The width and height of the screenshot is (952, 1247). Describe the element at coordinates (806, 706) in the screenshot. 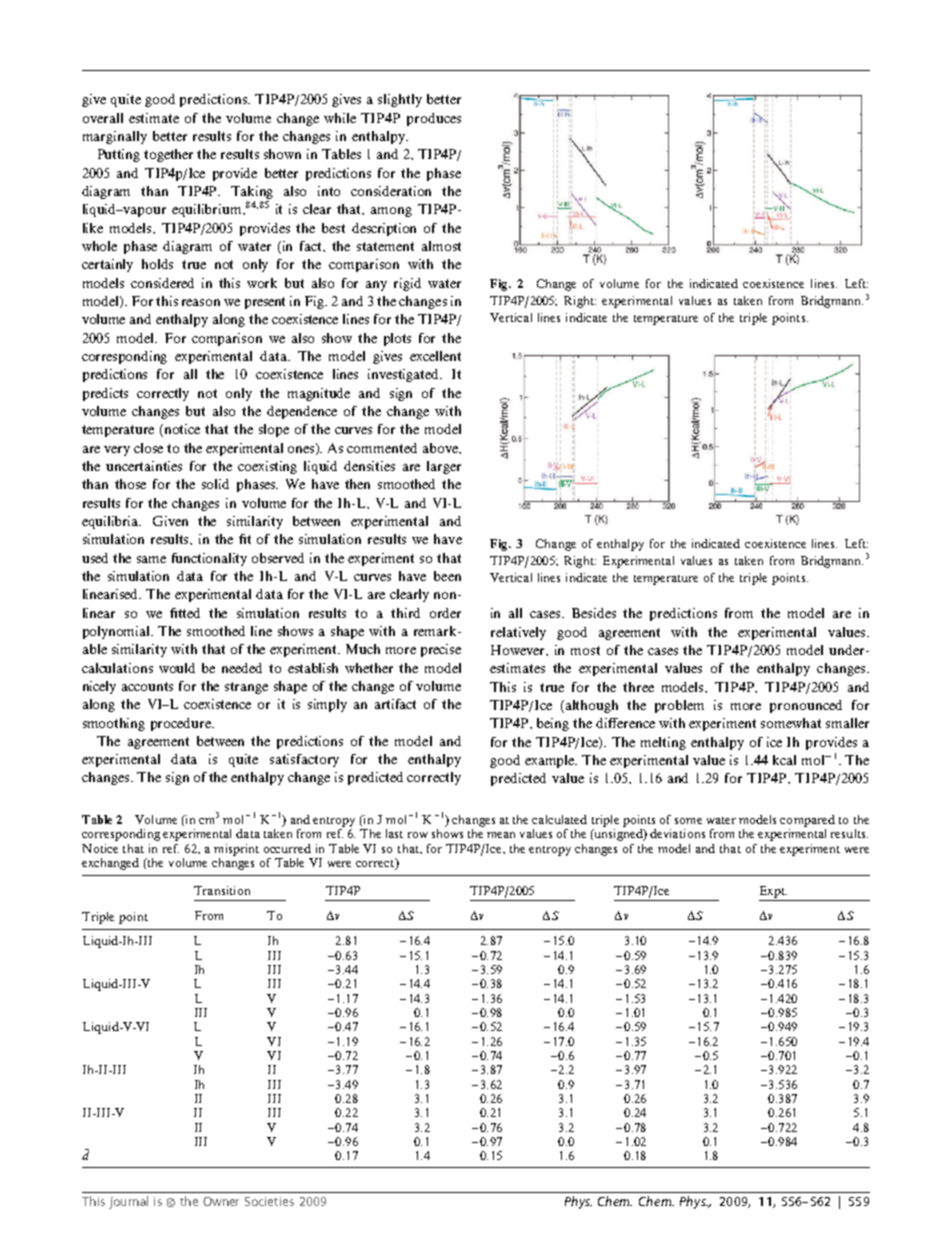

I see `pronounced` at that location.
